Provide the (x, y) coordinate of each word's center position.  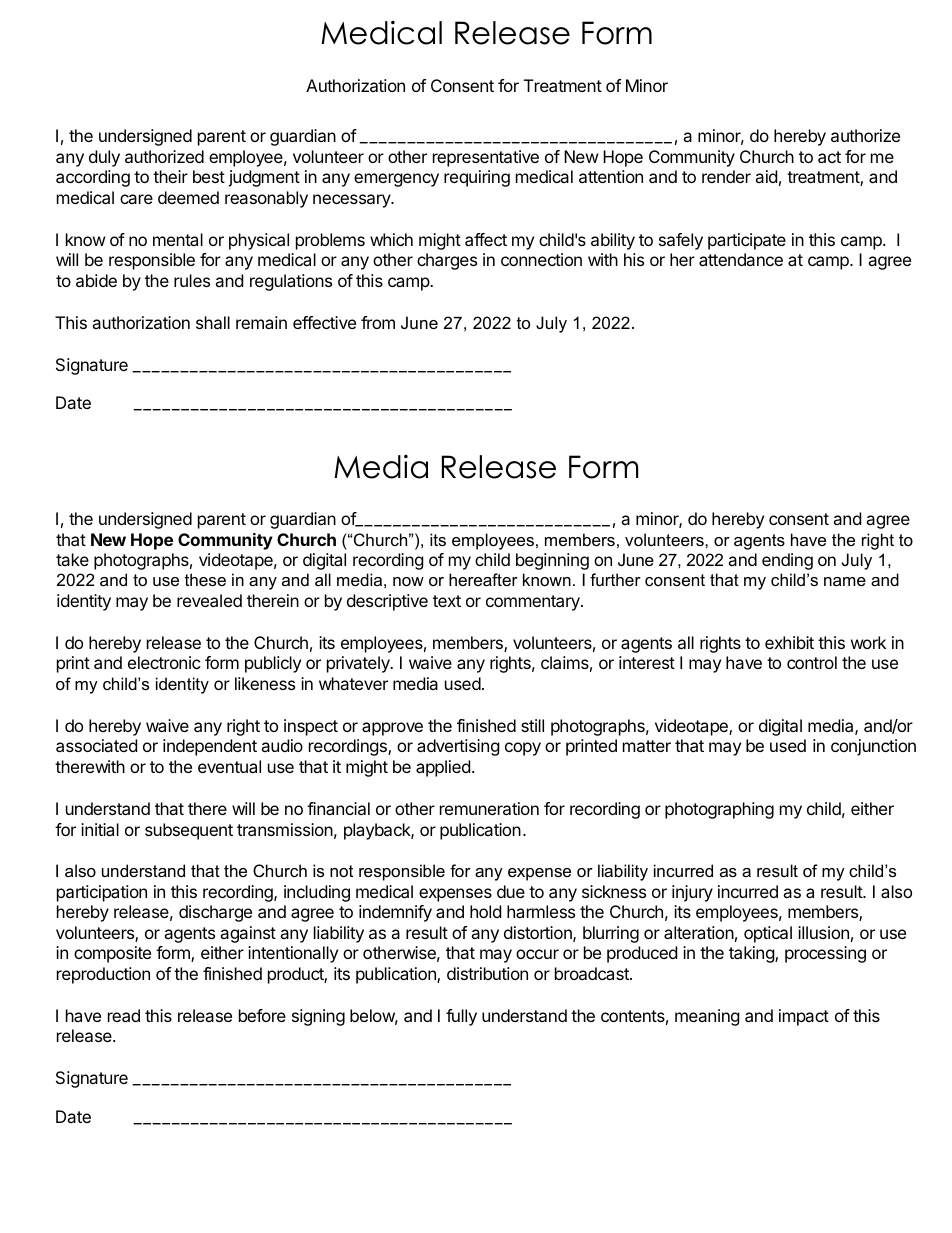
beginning (552, 561)
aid (766, 176)
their (170, 176)
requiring (477, 178)
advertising (458, 747)
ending (787, 561)
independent (210, 747)
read (124, 1015)
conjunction (873, 747)
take (72, 559)
